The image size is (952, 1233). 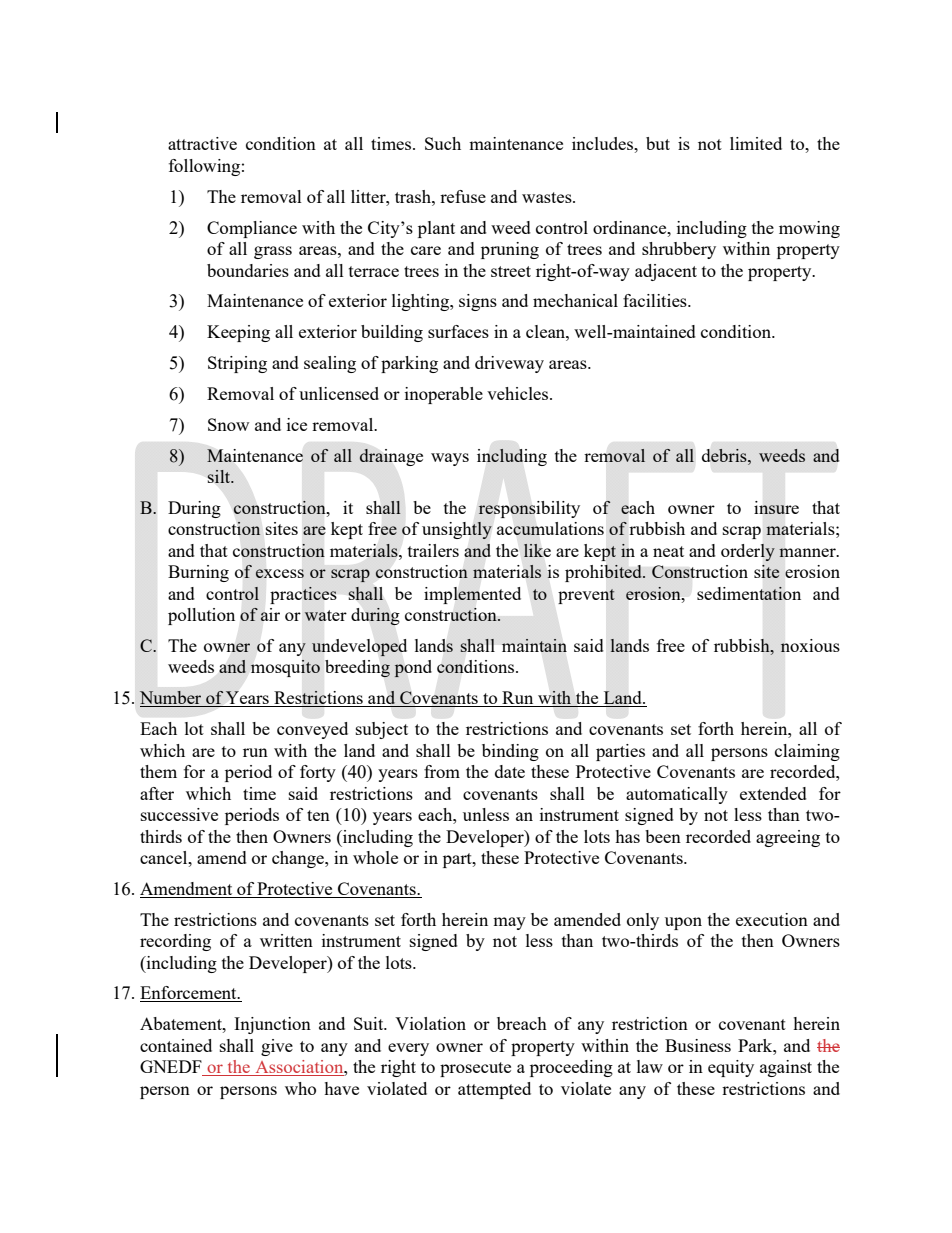 I want to click on sedimentation, so click(x=749, y=593).
